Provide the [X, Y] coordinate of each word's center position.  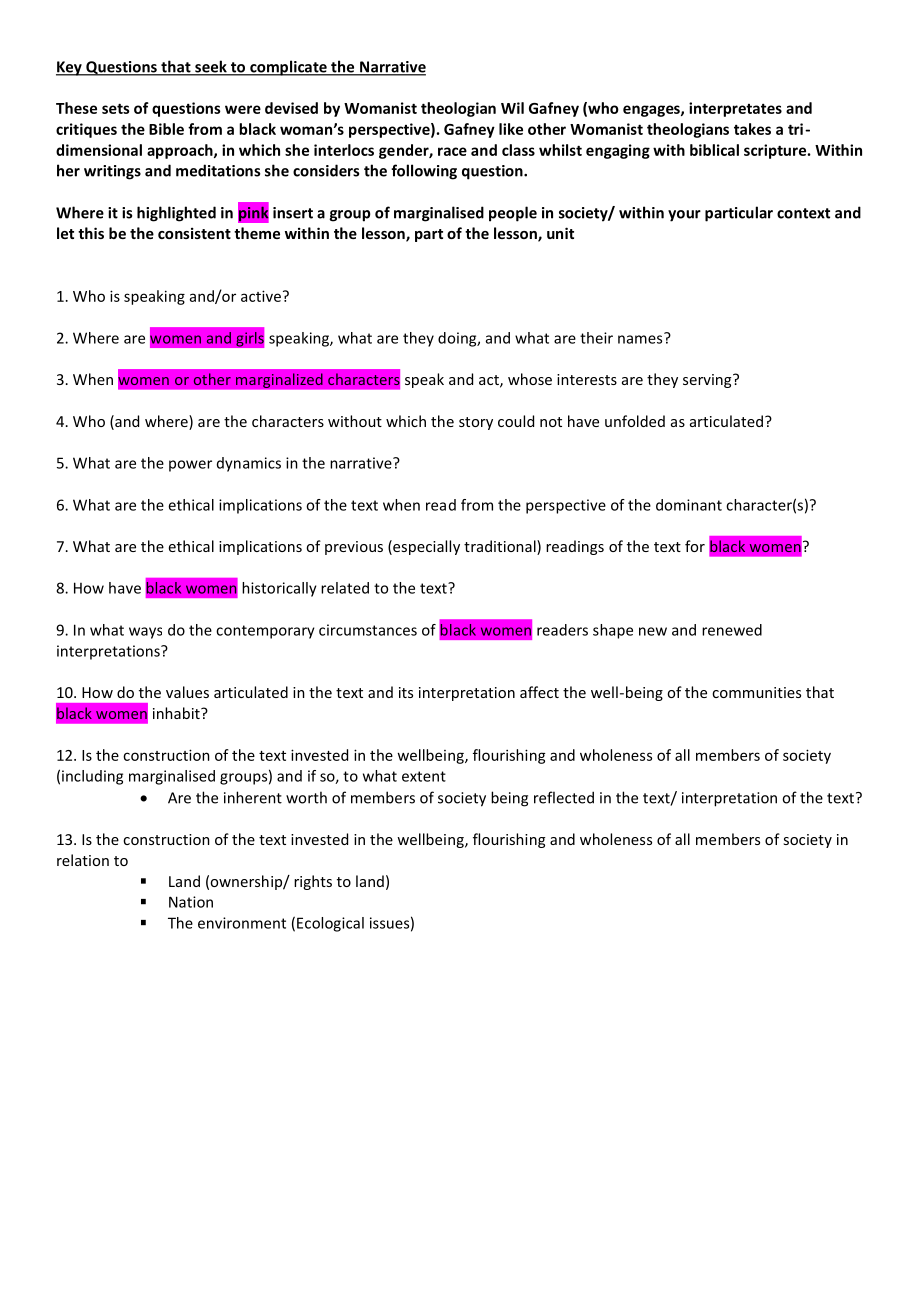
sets [116, 108]
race [452, 151]
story [476, 423]
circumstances [368, 630]
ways [145, 633]
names [641, 338]
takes [752, 129]
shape [613, 631]
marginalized [279, 380]
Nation [191, 902]
